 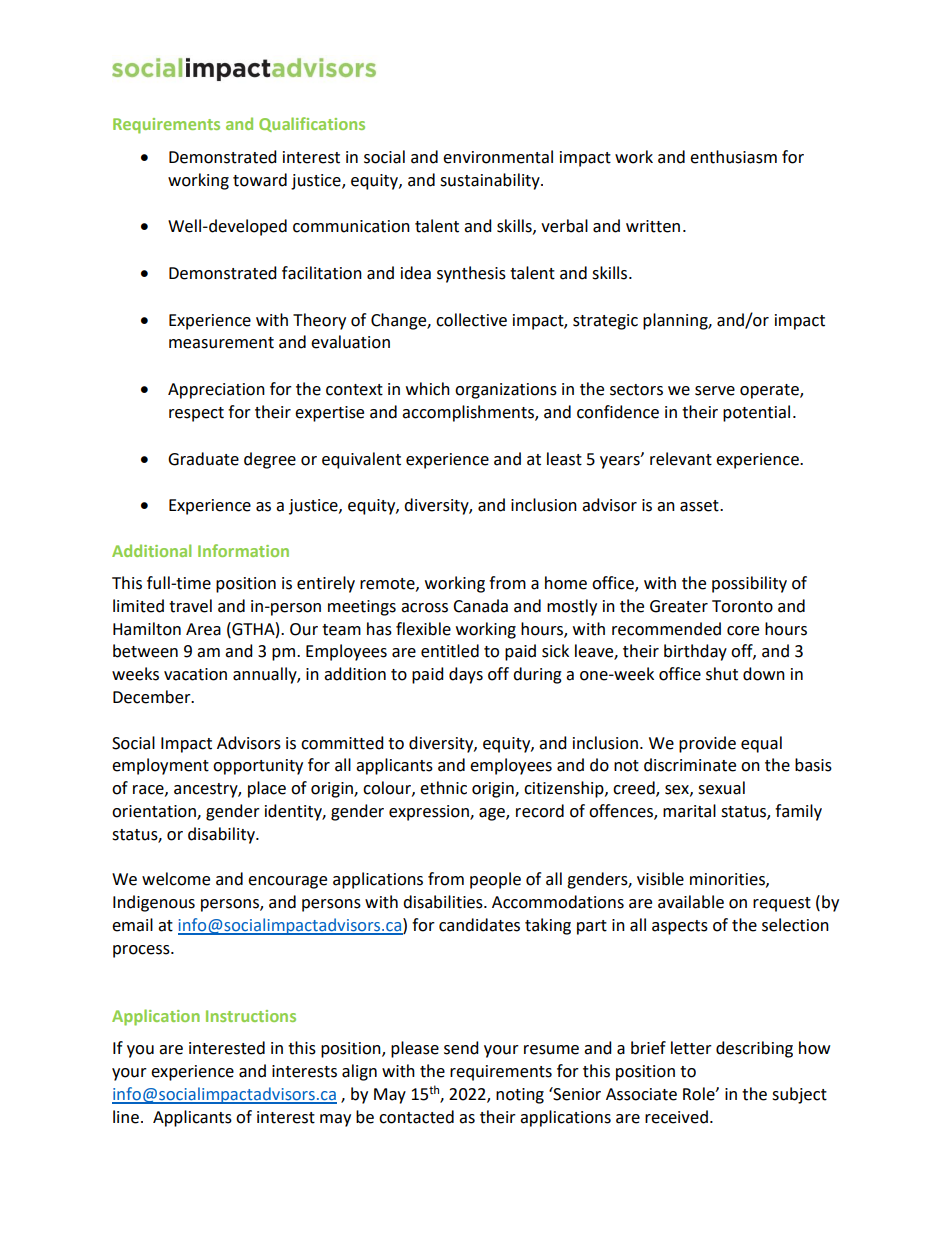 What do you see at coordinates (498, 157) in the screenshot?
I see `environmental` at bounding box center [498, 157].
